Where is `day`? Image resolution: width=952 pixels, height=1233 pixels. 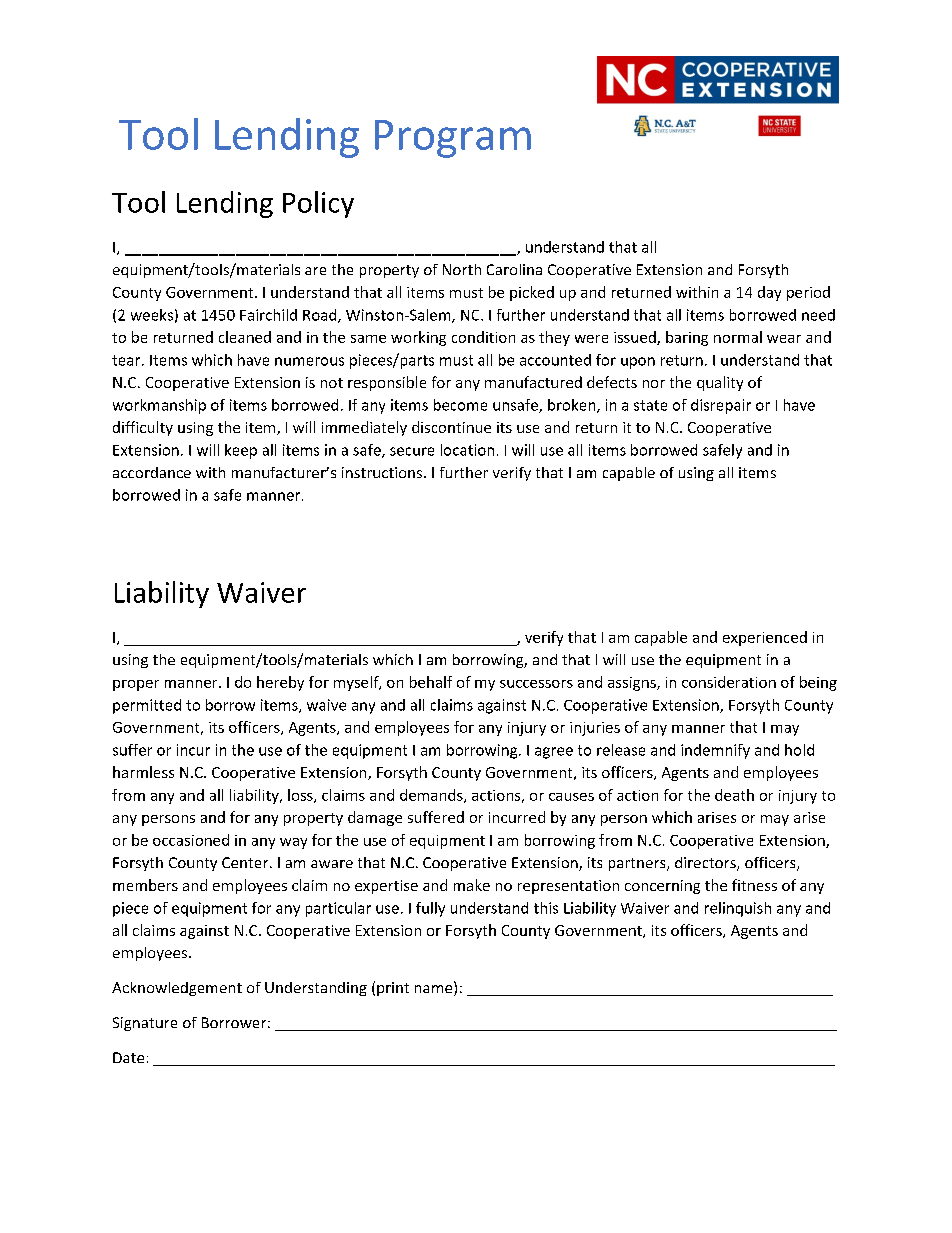
day is located at coordinates (769, 293).
